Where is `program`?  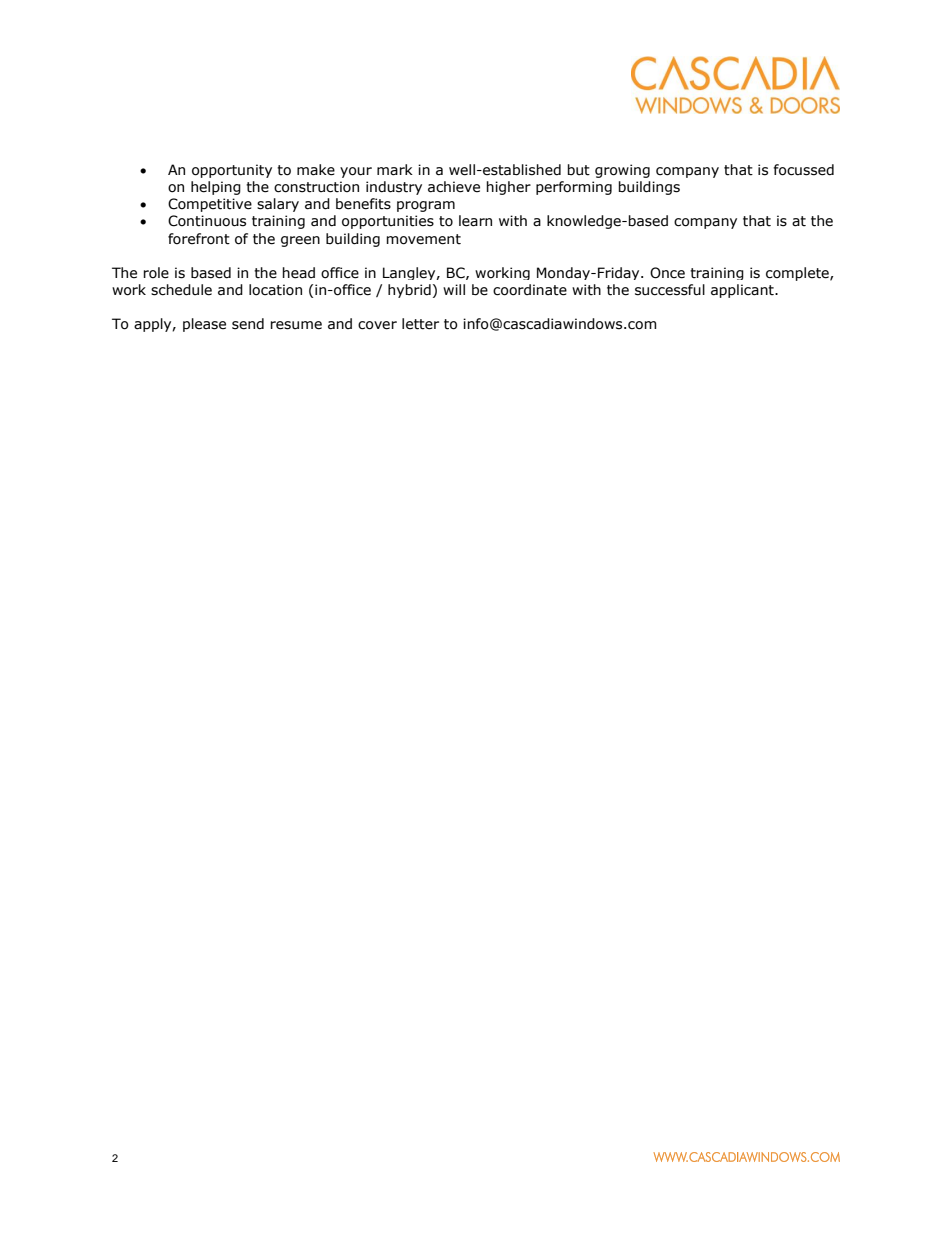 program is located at coordinates (426, 206).
